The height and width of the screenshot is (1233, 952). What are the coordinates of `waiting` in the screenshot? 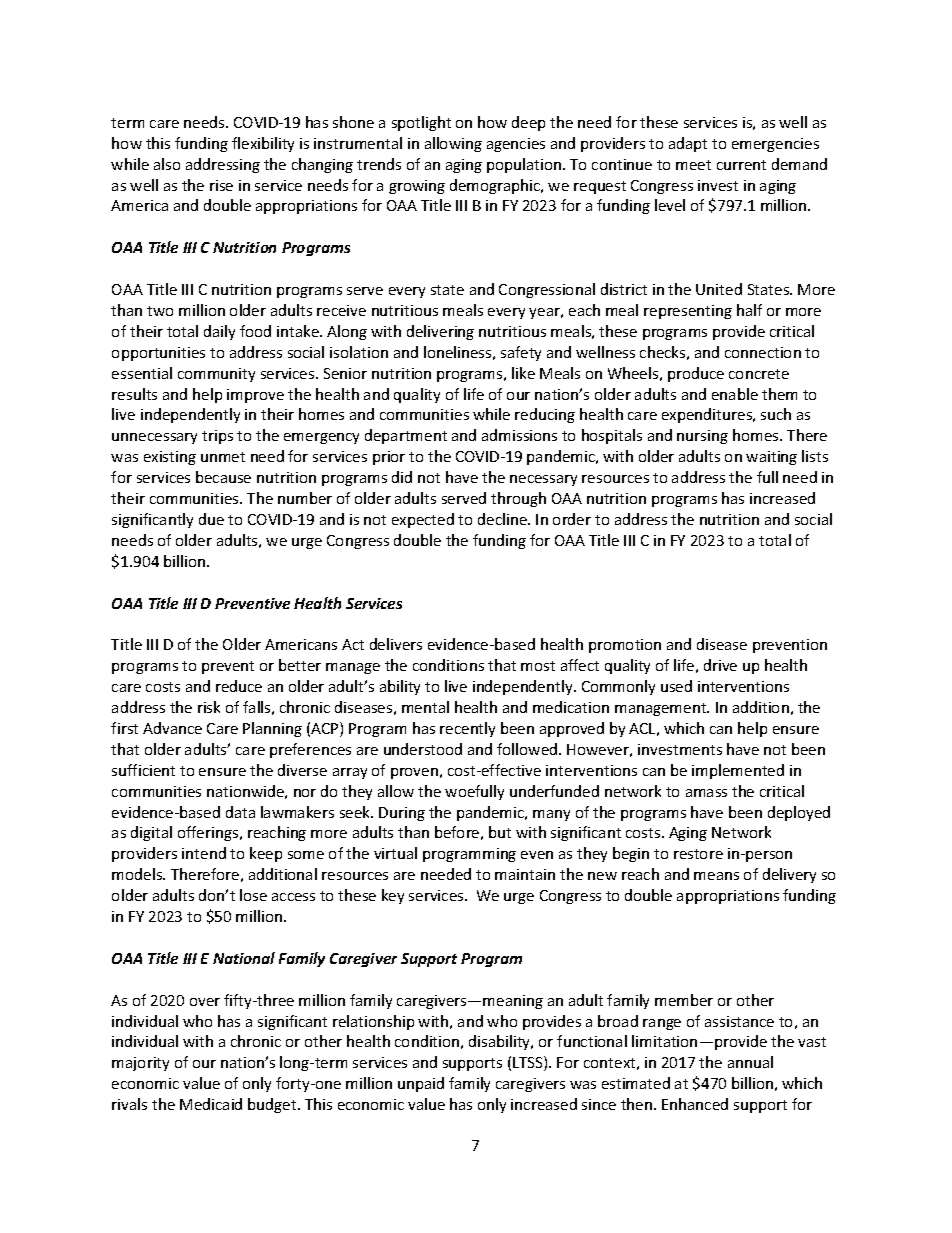 It's located at (771, 458).
